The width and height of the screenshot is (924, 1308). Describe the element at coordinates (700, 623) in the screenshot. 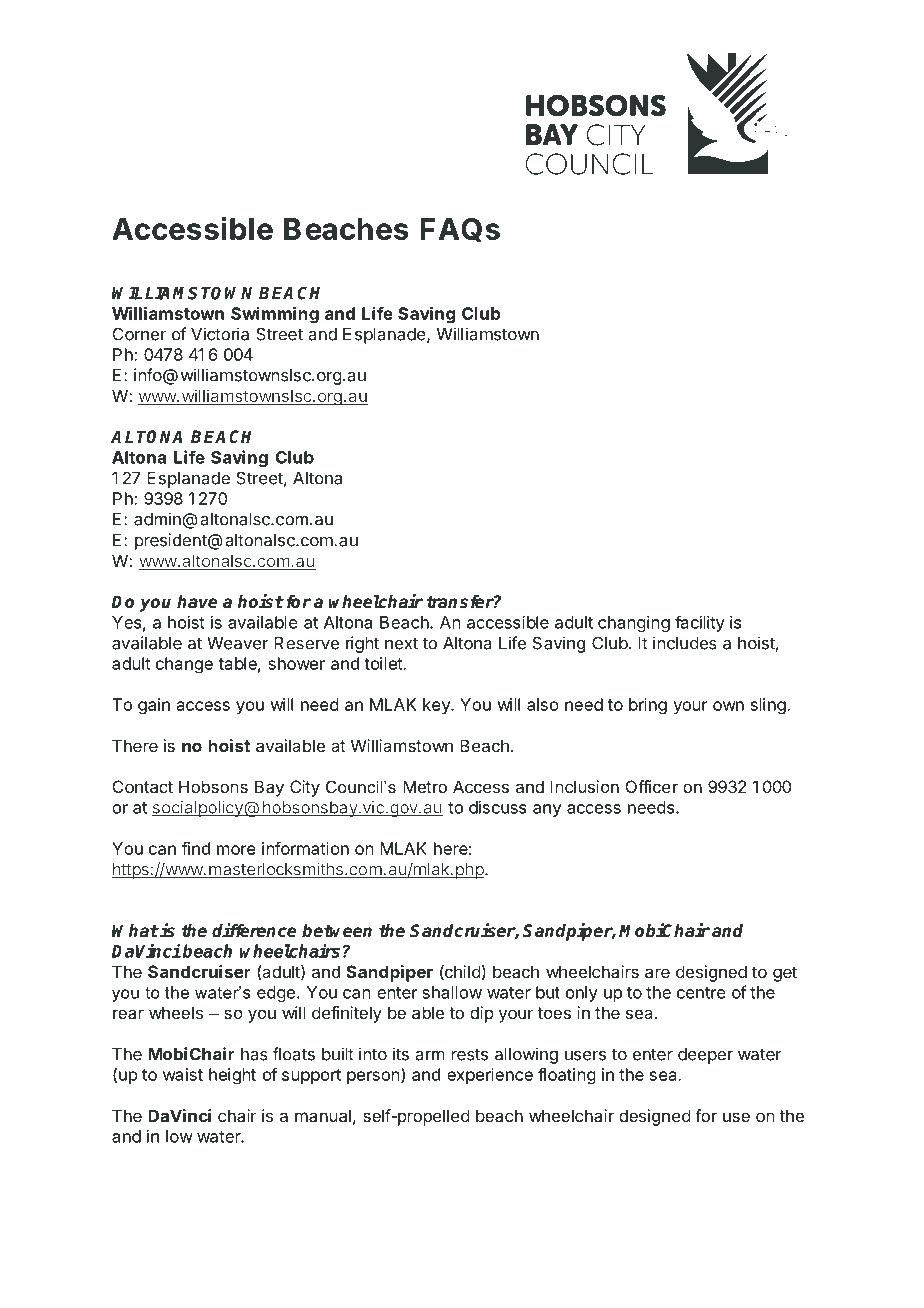

I see `facility` at that location.
